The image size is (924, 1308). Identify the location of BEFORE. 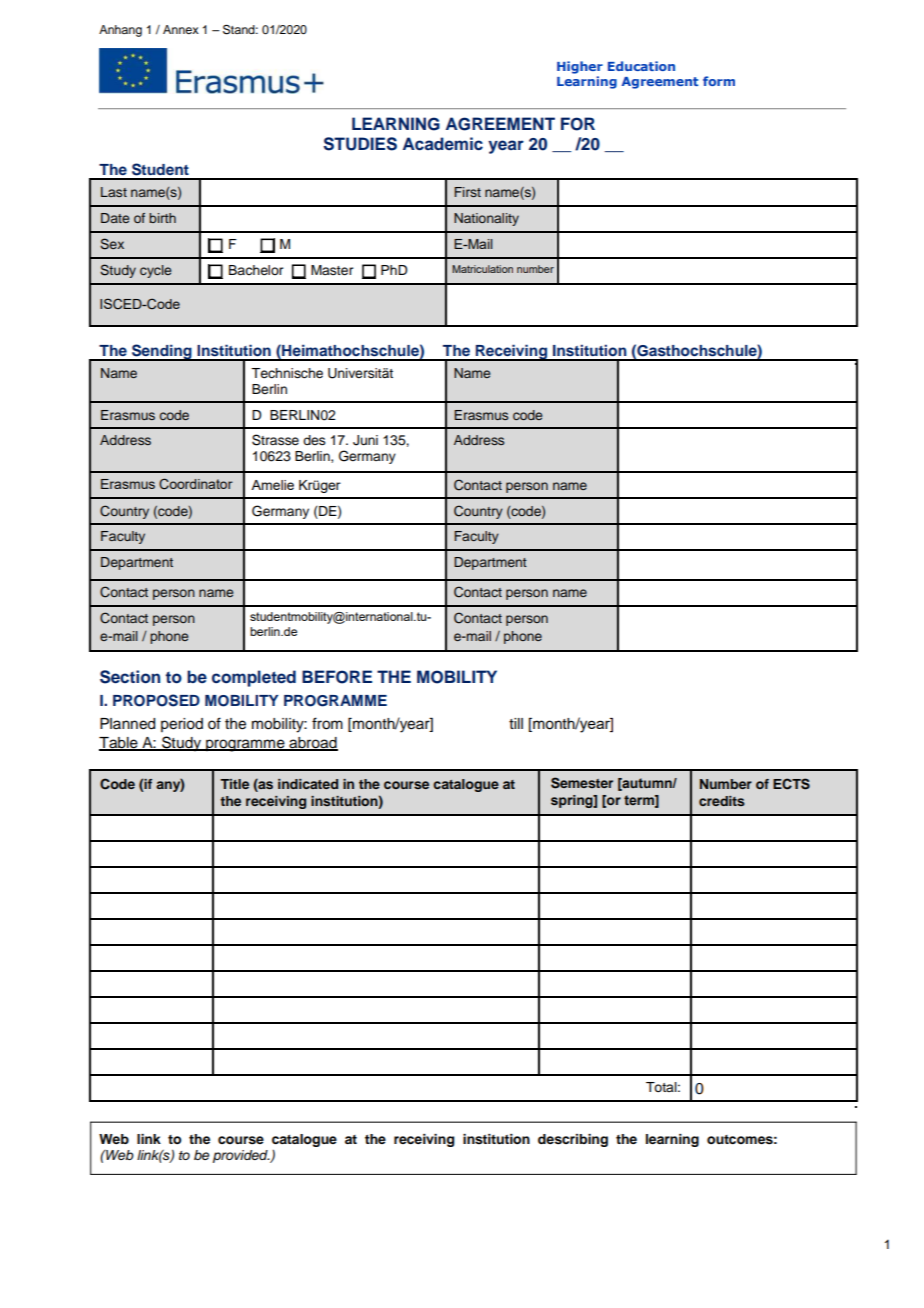
(337, 677).
